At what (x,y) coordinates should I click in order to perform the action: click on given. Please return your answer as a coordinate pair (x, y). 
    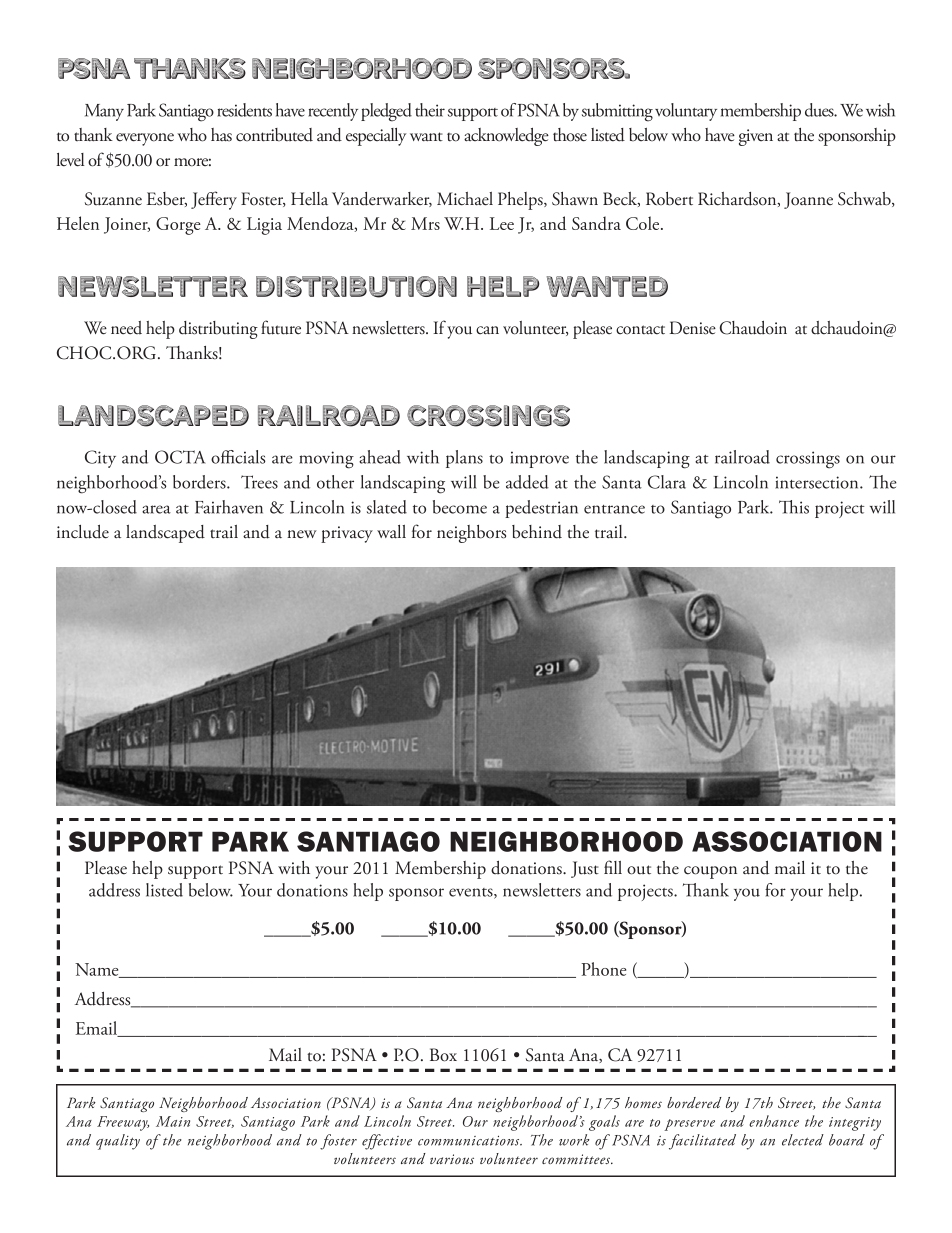
    Looking at the image, I should click on (756, 137).
